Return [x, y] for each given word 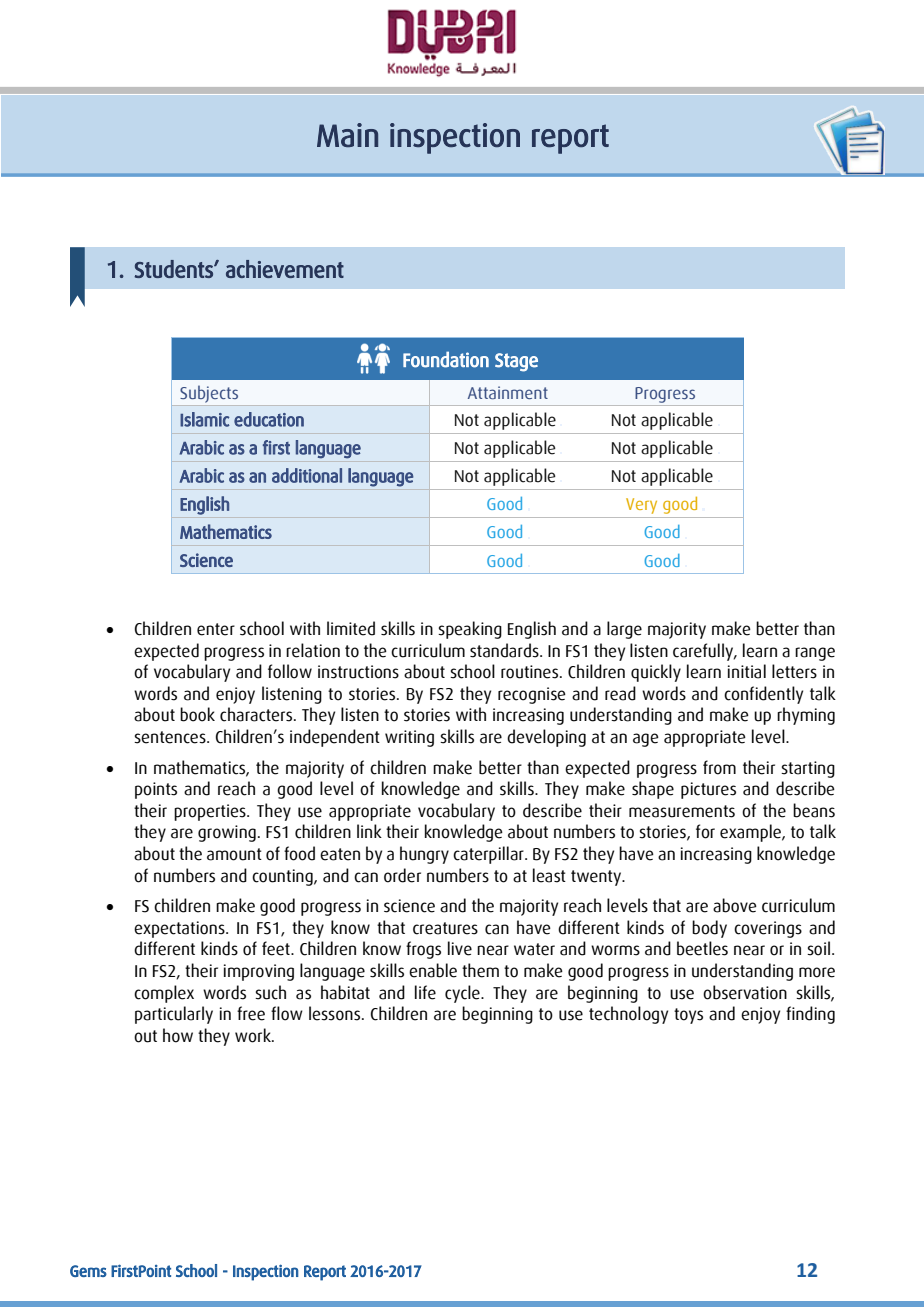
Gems [88, 1271]
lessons [336, 1013]
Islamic [205, 419]
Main [347, 135]
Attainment [508, 392]
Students [174, 269]
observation [745, 992]
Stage [516, 362]
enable [433, 970]
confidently [763, 695]
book [197, 714]
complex [164, 994]
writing [409, 738]
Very [641, 506]
